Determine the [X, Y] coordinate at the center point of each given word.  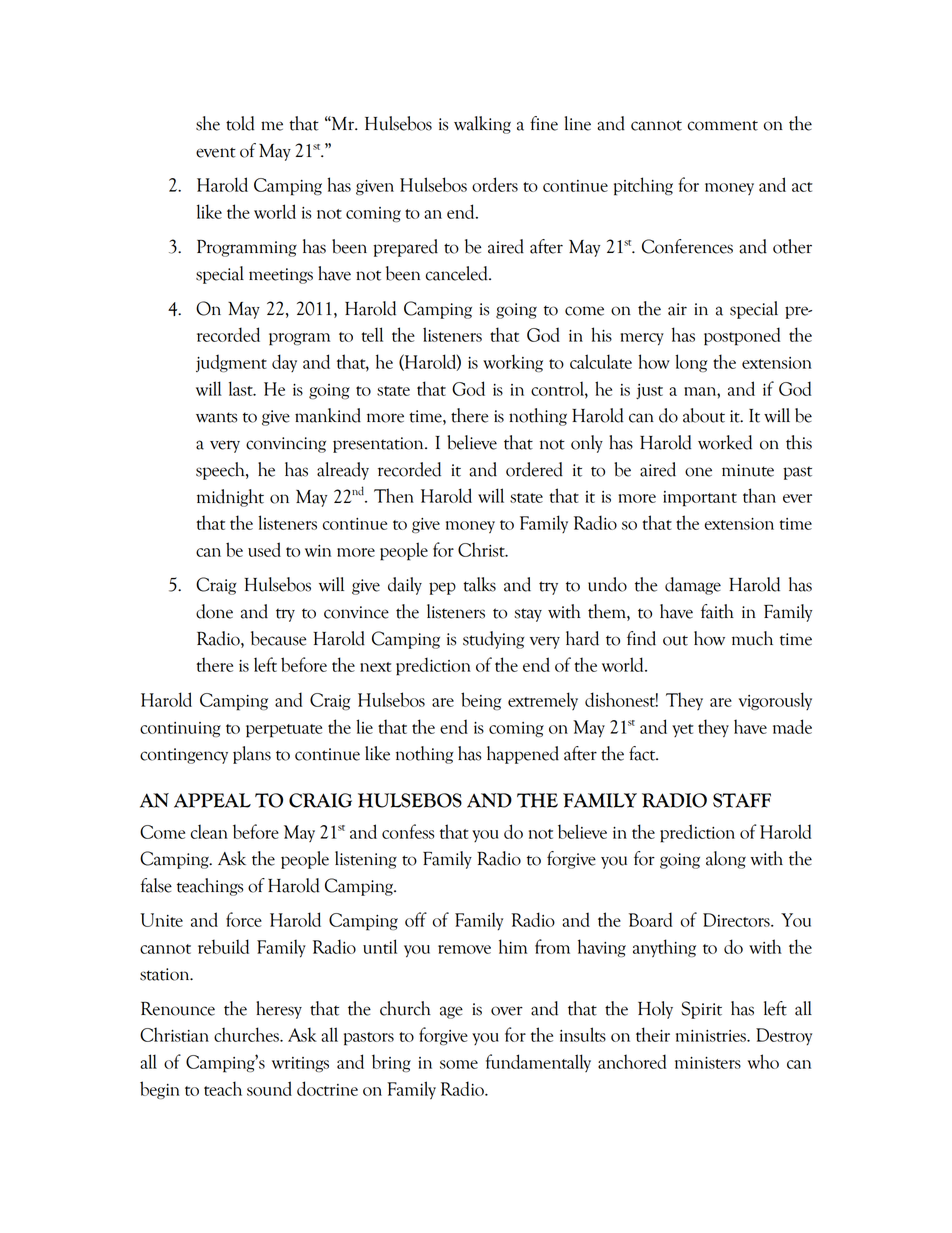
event [216, 152]
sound [269, 1088]
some [459, 1064]
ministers [708, 1063]
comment [723, 125]
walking [482, 125]
